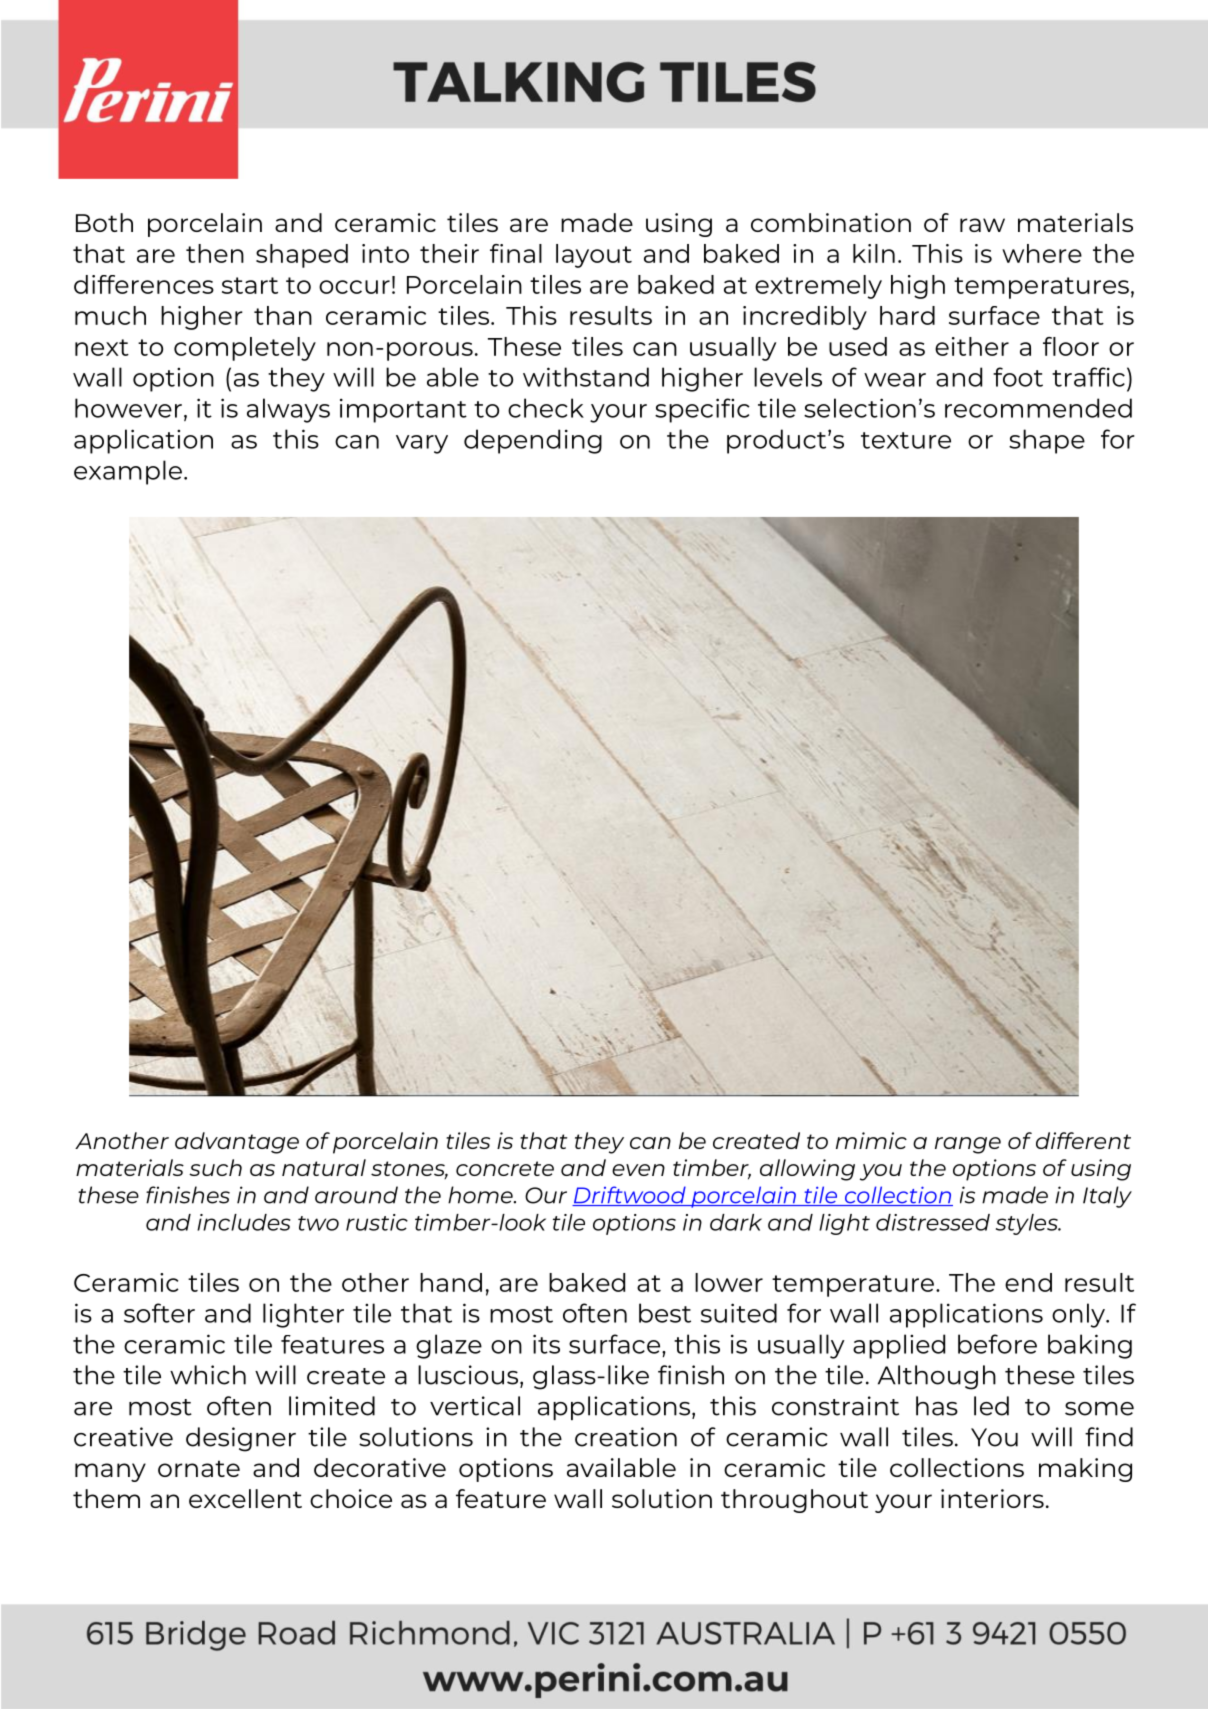 The width and height of the document is (1208, 1709). I want to click on range, so click(968, 1145).
